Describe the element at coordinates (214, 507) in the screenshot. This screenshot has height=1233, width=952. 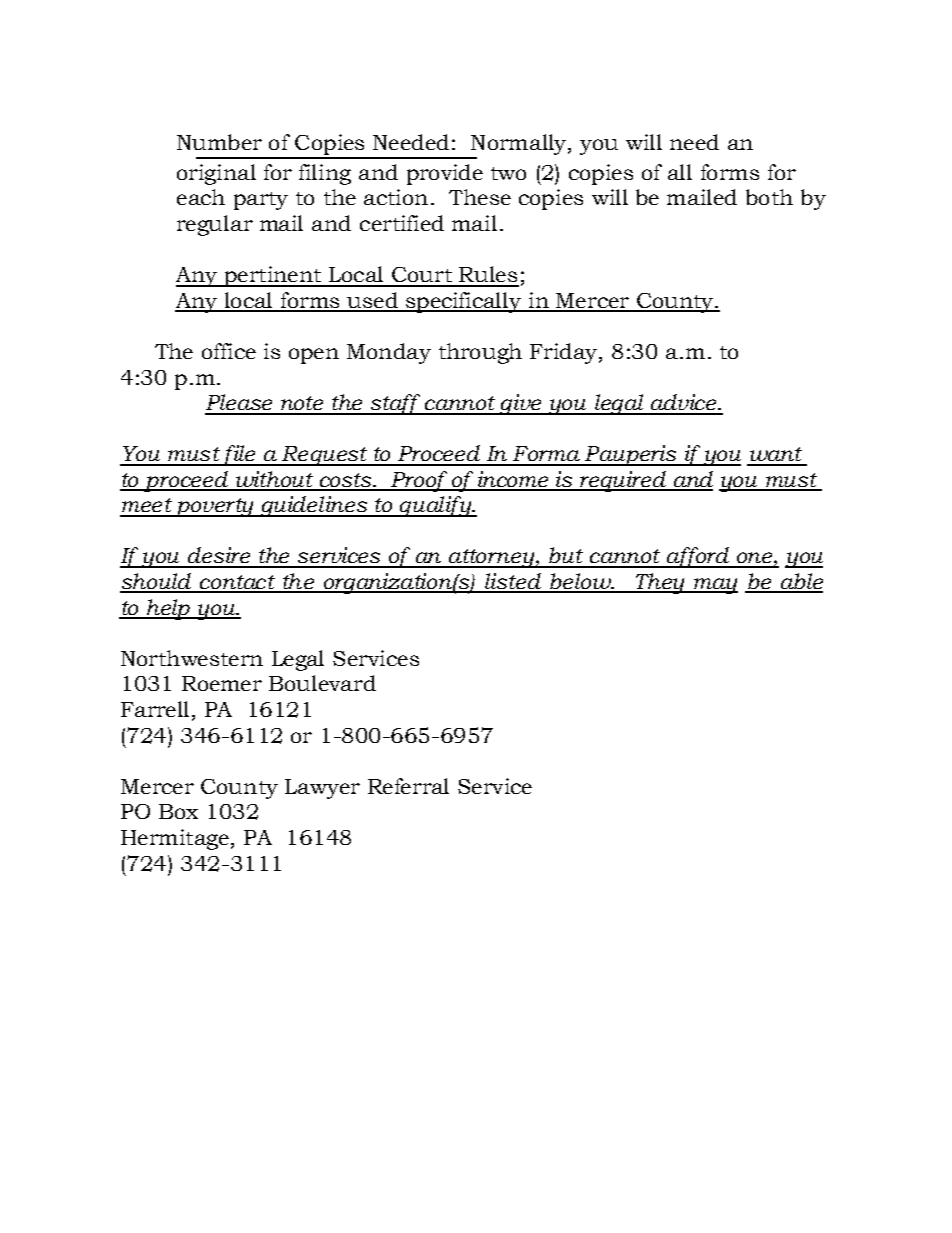
I see `poverty` at that location.
